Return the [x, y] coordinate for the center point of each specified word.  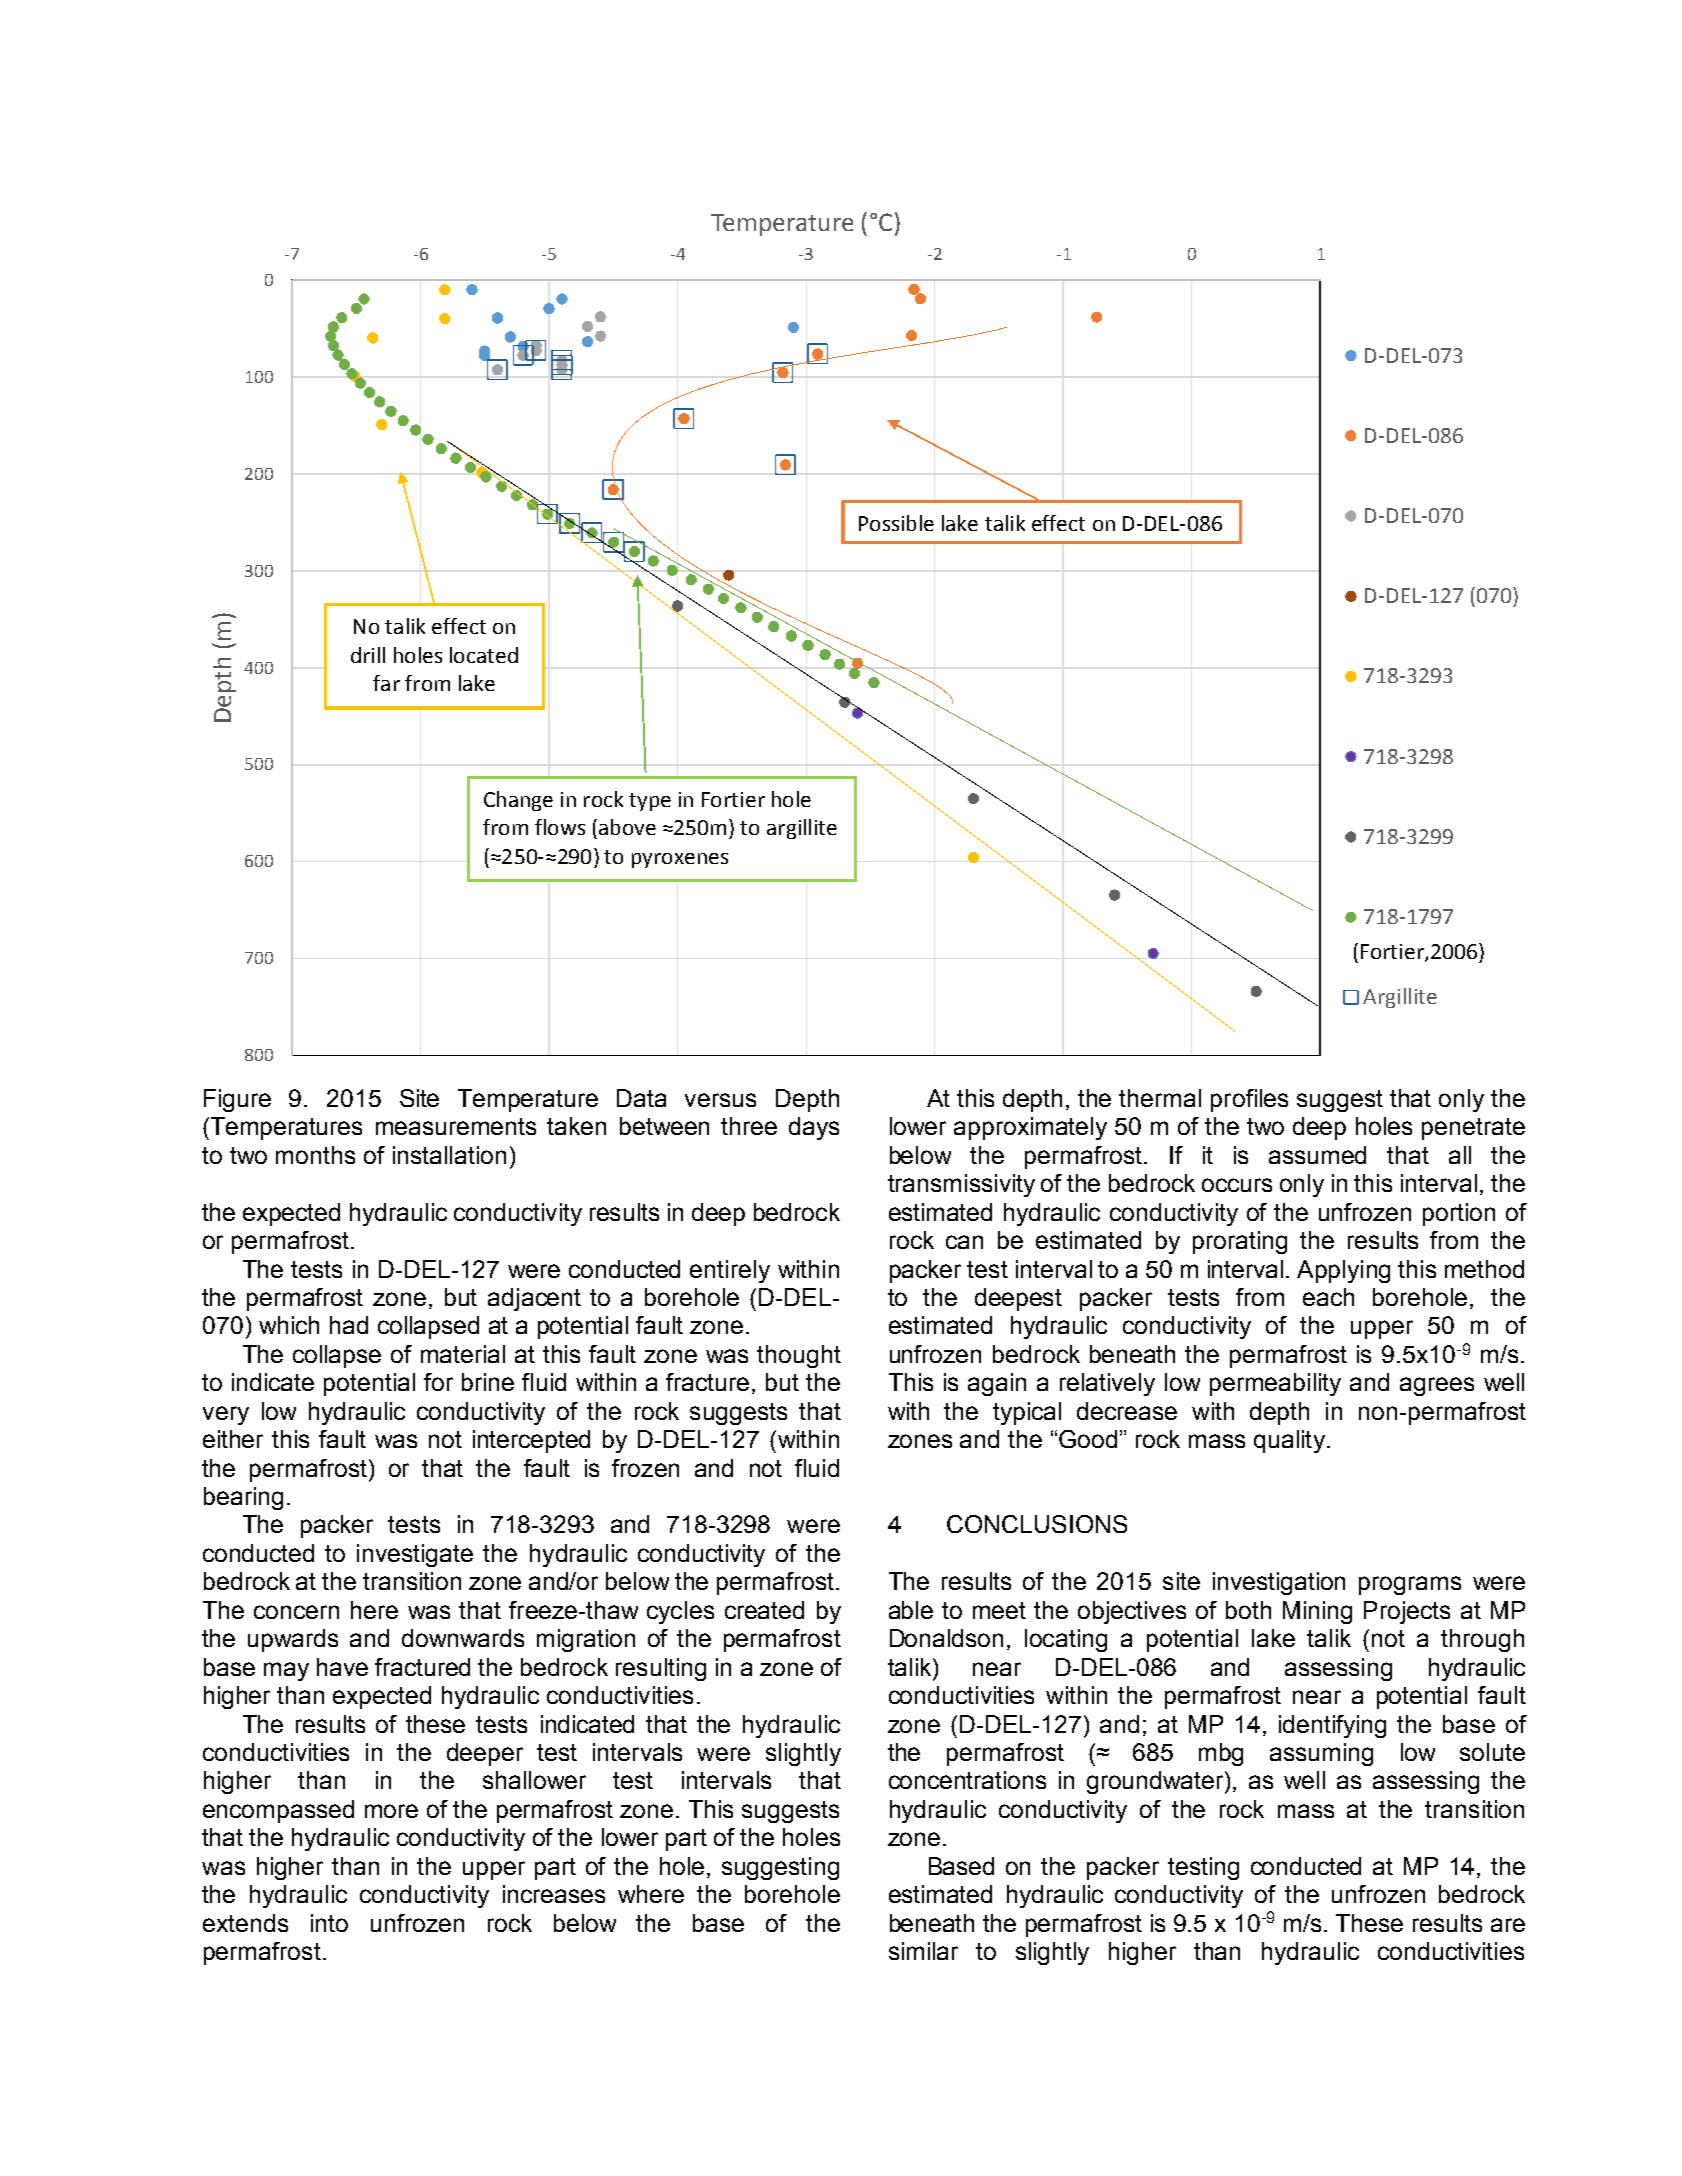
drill [368, 655]
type [650, 802]
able [911, 1610]
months [315, 1155]
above [627, 827]
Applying [1343, 1271]
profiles [1249, 1100]
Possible [896, 523]
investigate [415, 1555]
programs [1410, 1585]
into [329, 1923]
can [964, 1242]
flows [560, 827]
